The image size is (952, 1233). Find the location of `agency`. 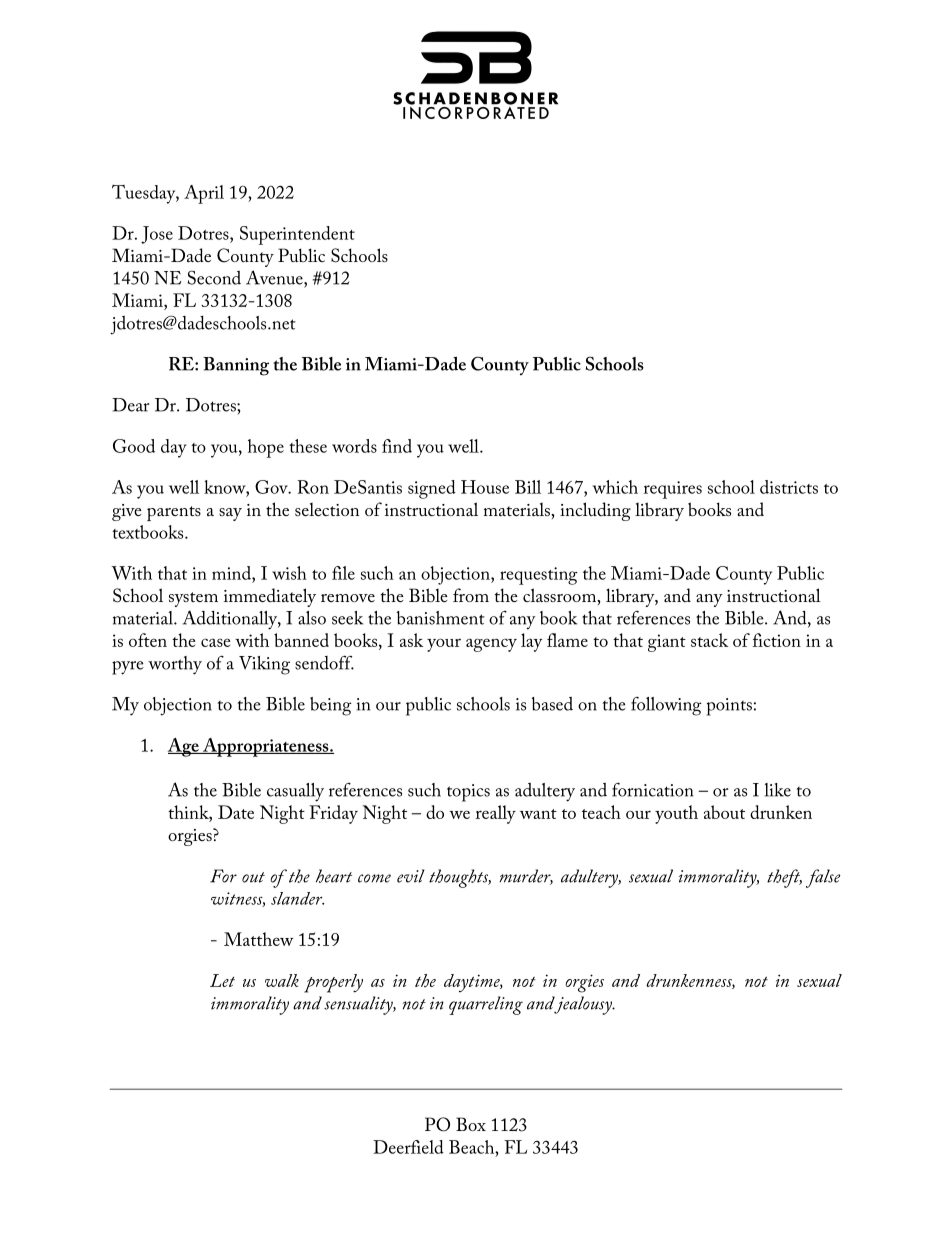

agency is located at coordinates (491, 645).
